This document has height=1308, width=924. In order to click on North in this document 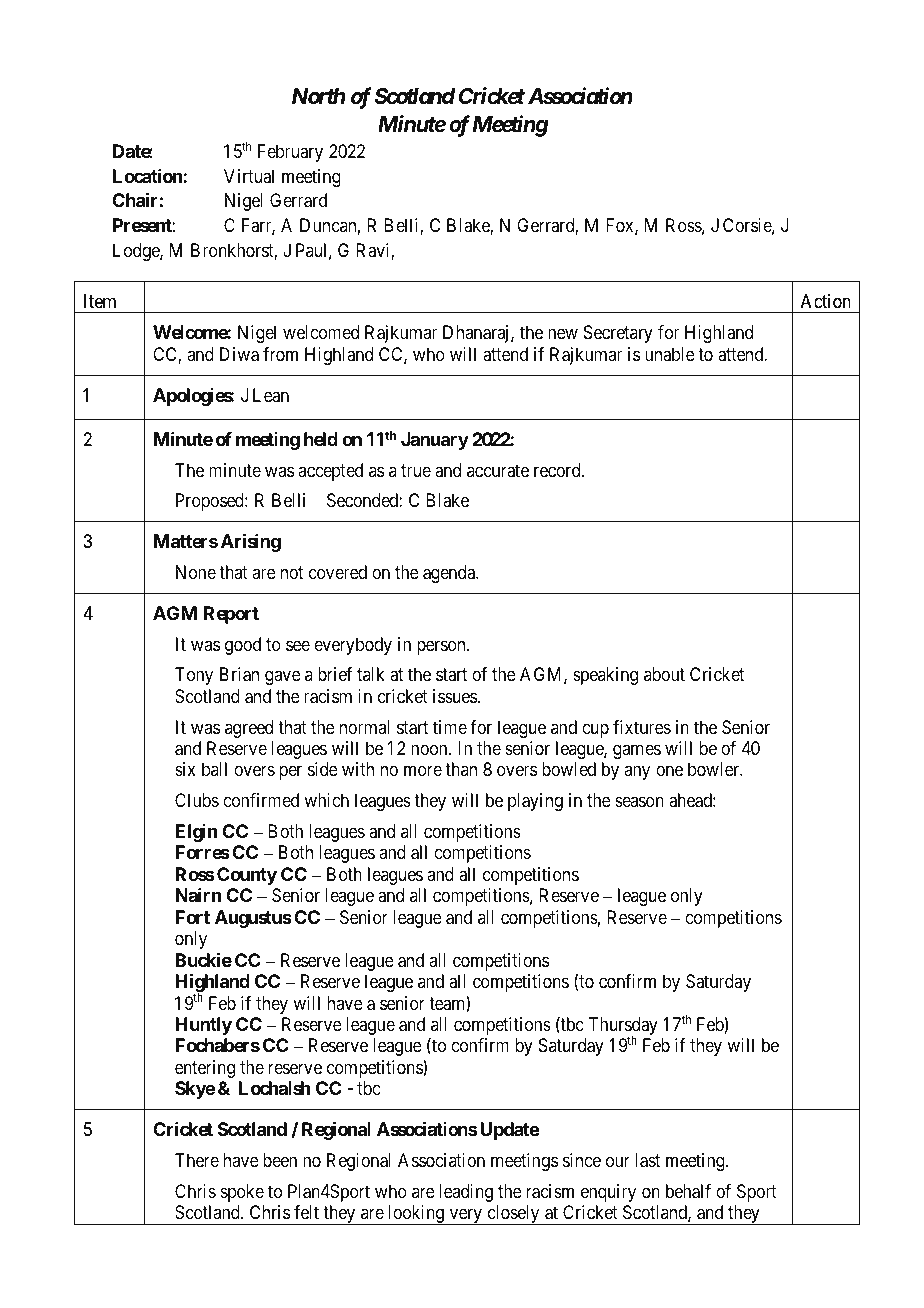, I will do `click(319, 96)`.
